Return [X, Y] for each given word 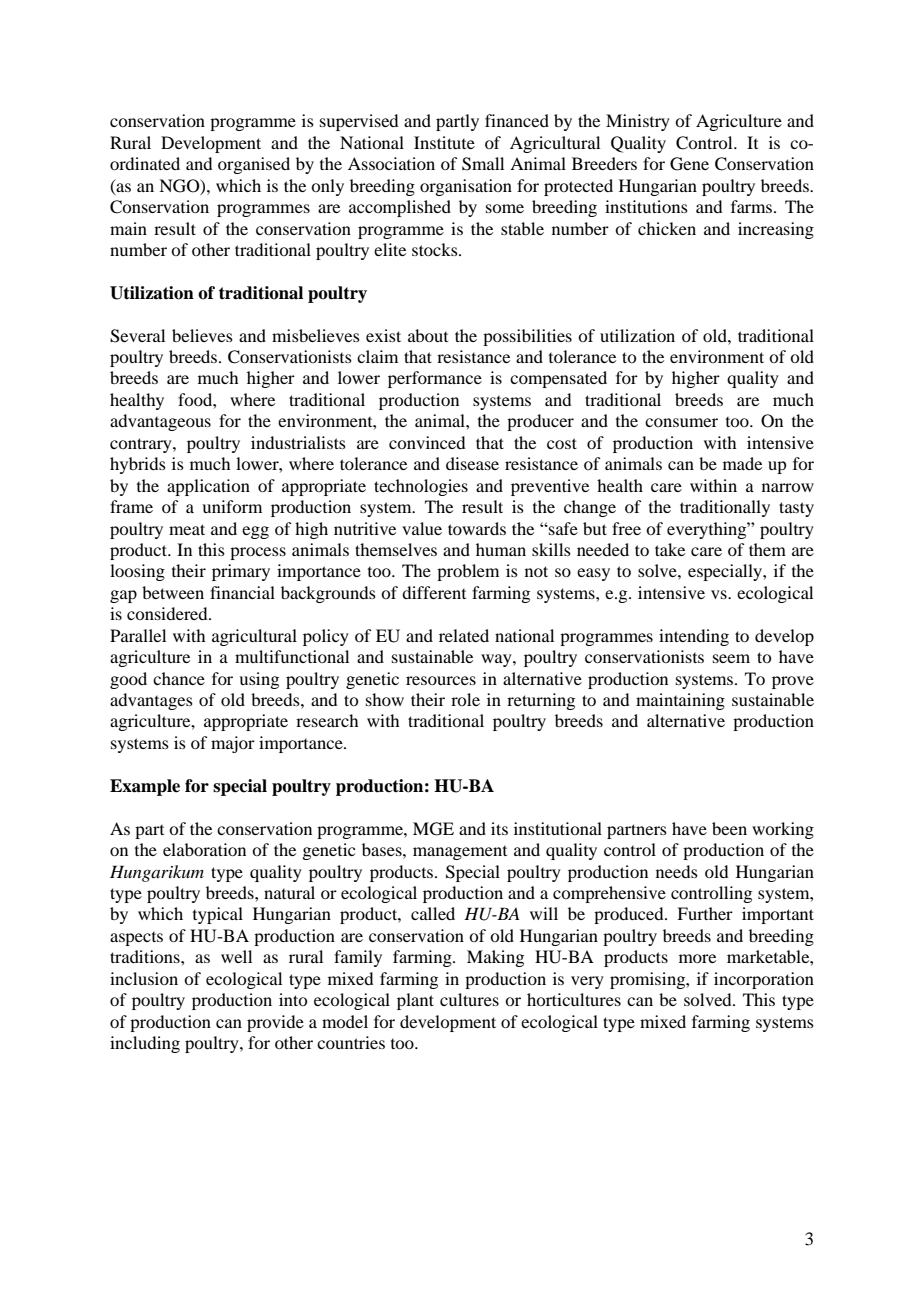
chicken [667, 228]
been [729, 828]
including [145, 1044]
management [460, 853]
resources [441, 680]
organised [254, 165]
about [428, 335]
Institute [444, 142]
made [742, 463]
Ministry [638, 122]
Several [137, 336]
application [208, 487]
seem [731, 658]
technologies [421, 487]
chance [179, 678]
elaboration [204, 849]
